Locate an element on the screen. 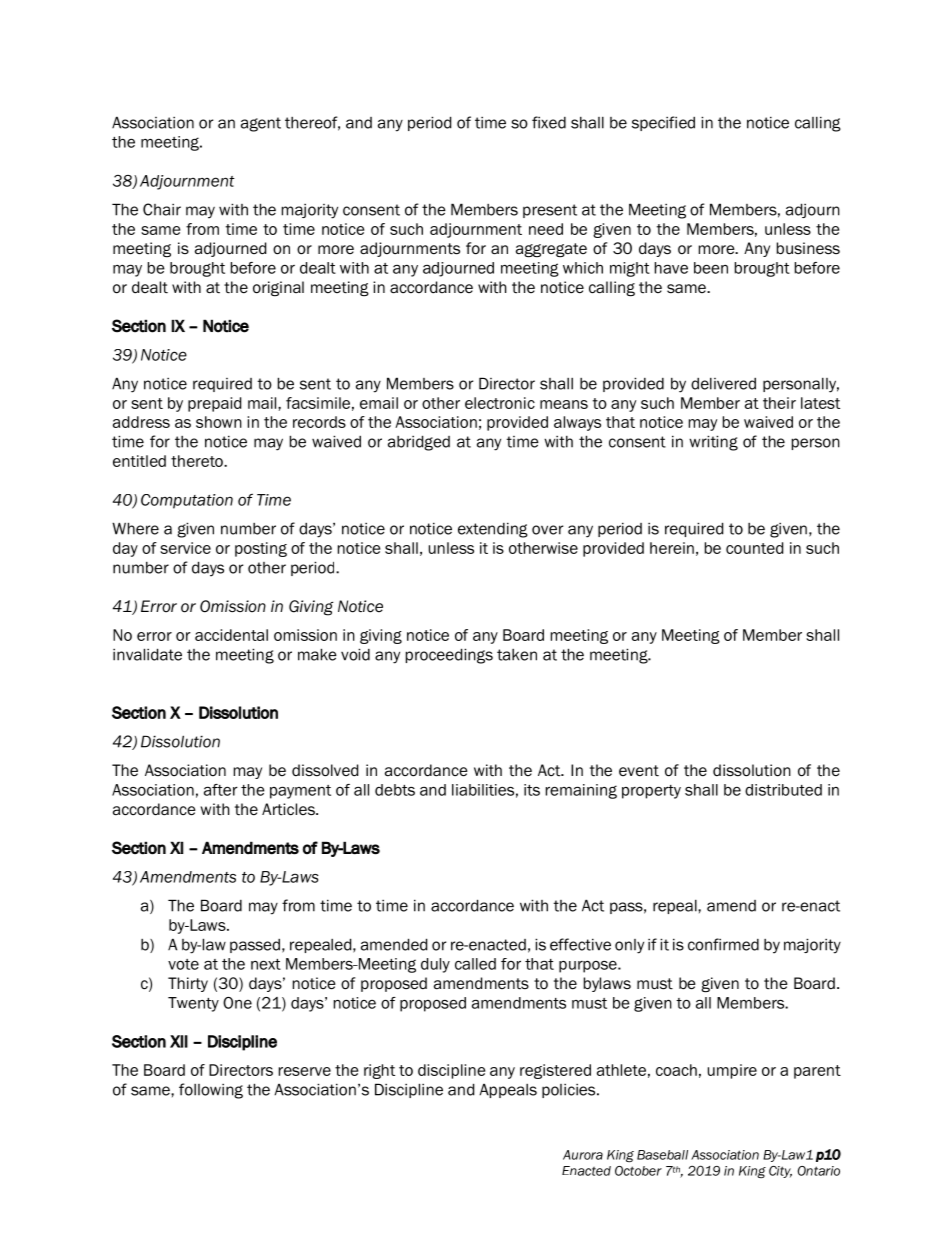 The height and width of the screenshot is (1233, 952). City is located at coordinates (780, 1172).
